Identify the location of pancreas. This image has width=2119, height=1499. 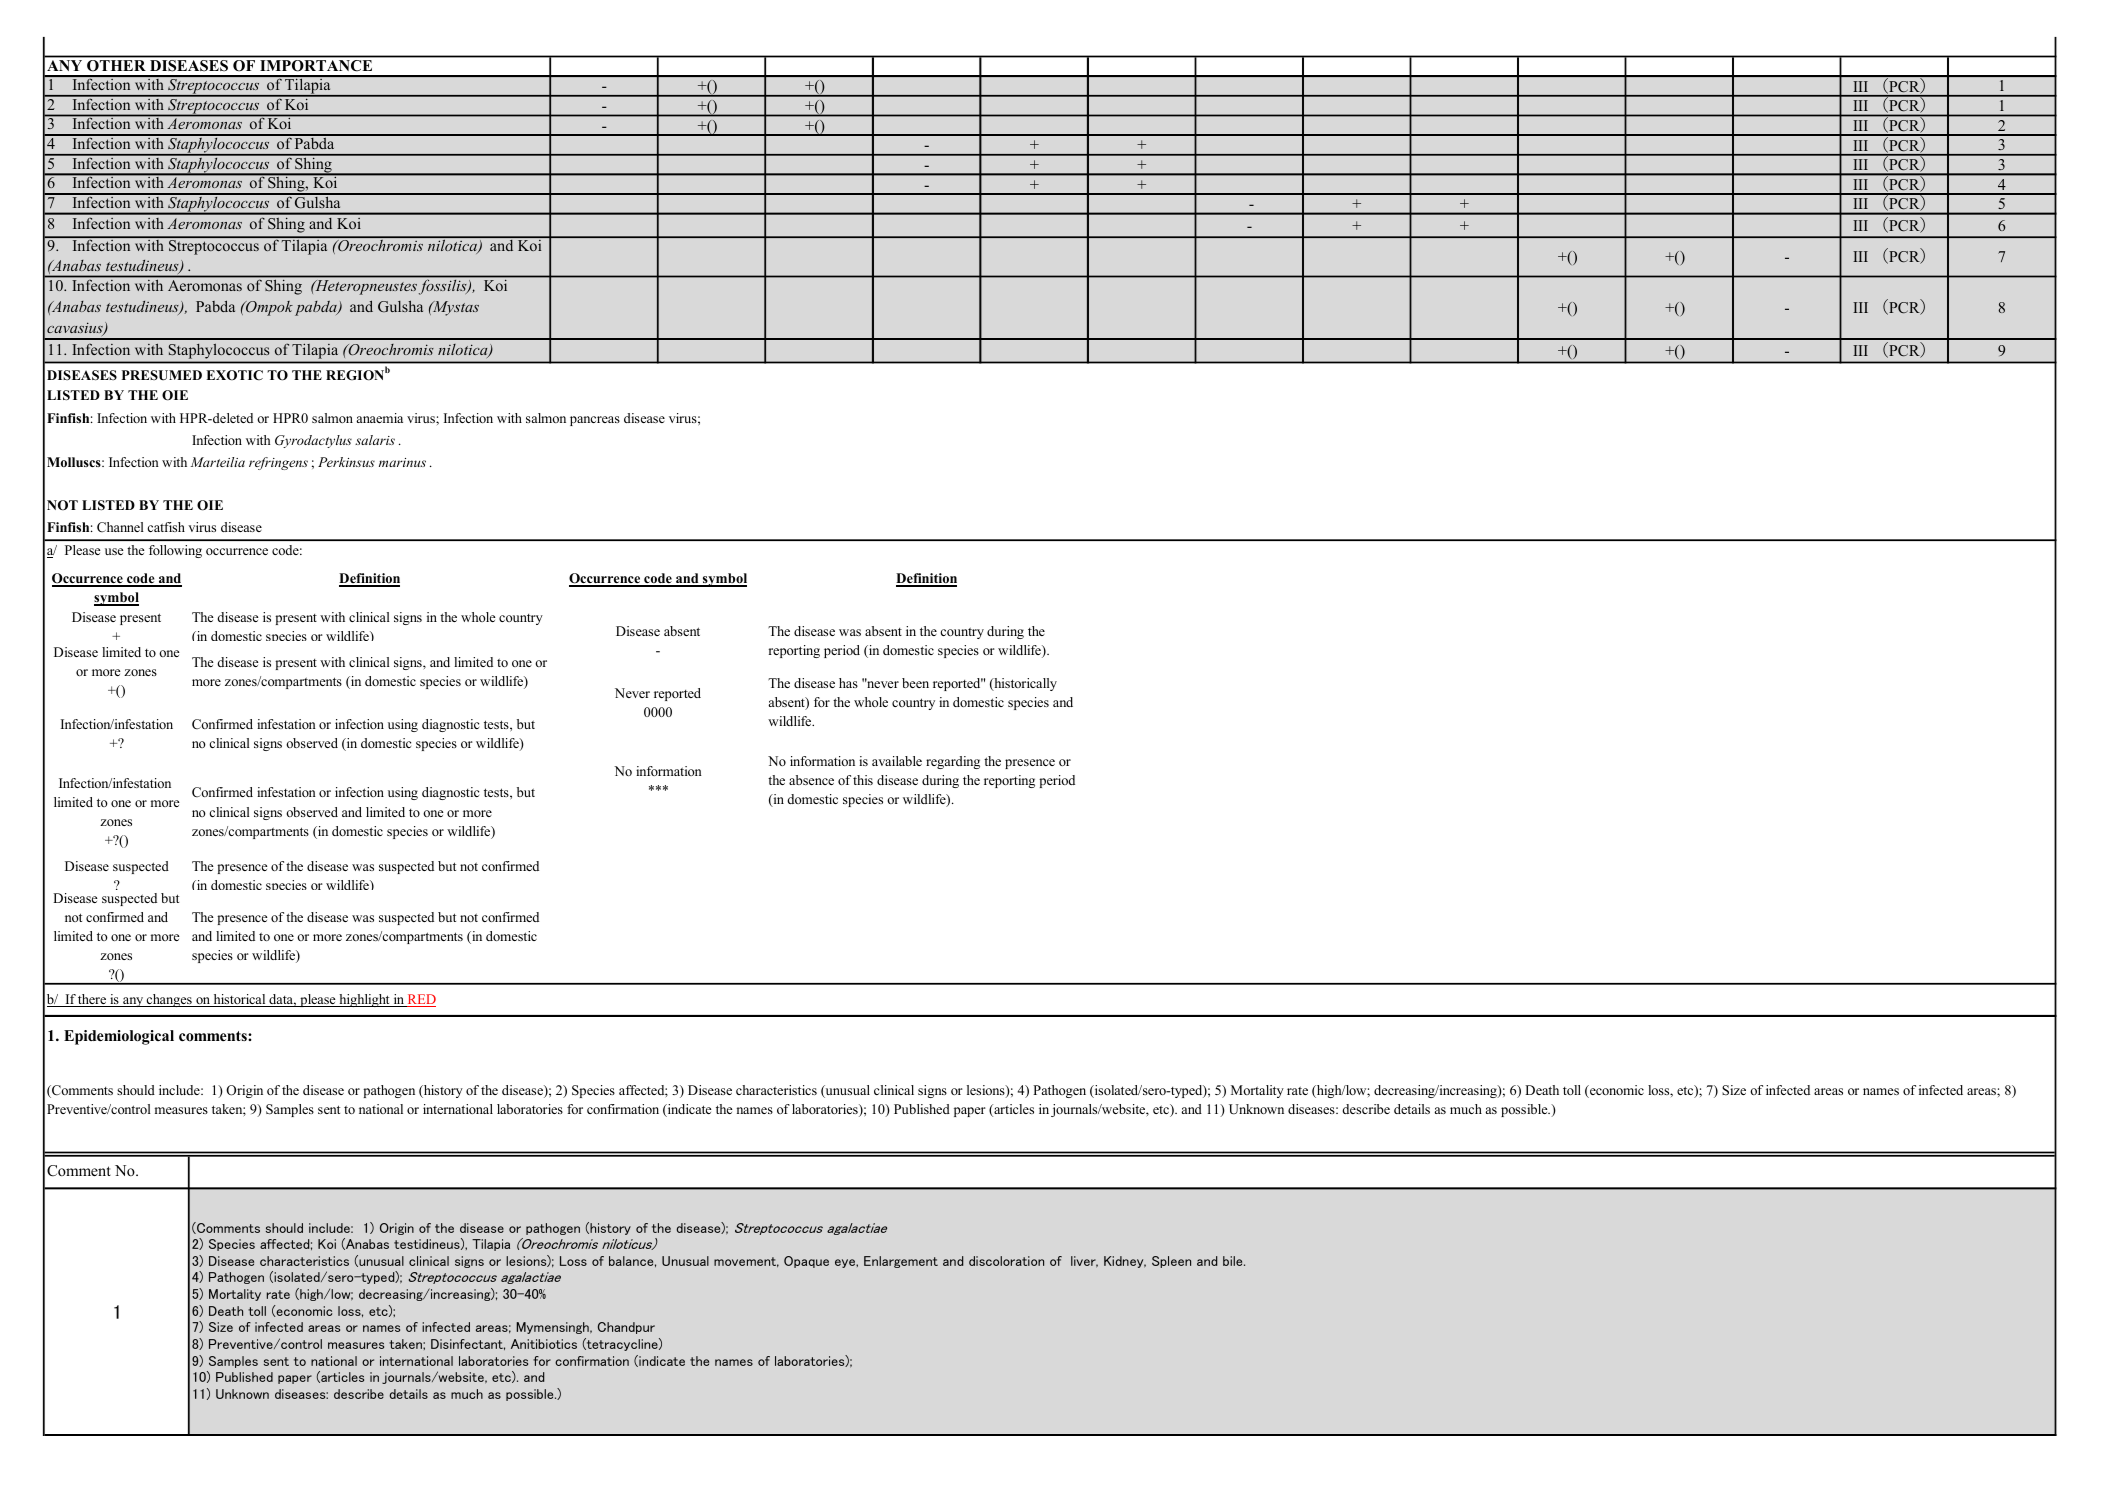
(595, 421).
